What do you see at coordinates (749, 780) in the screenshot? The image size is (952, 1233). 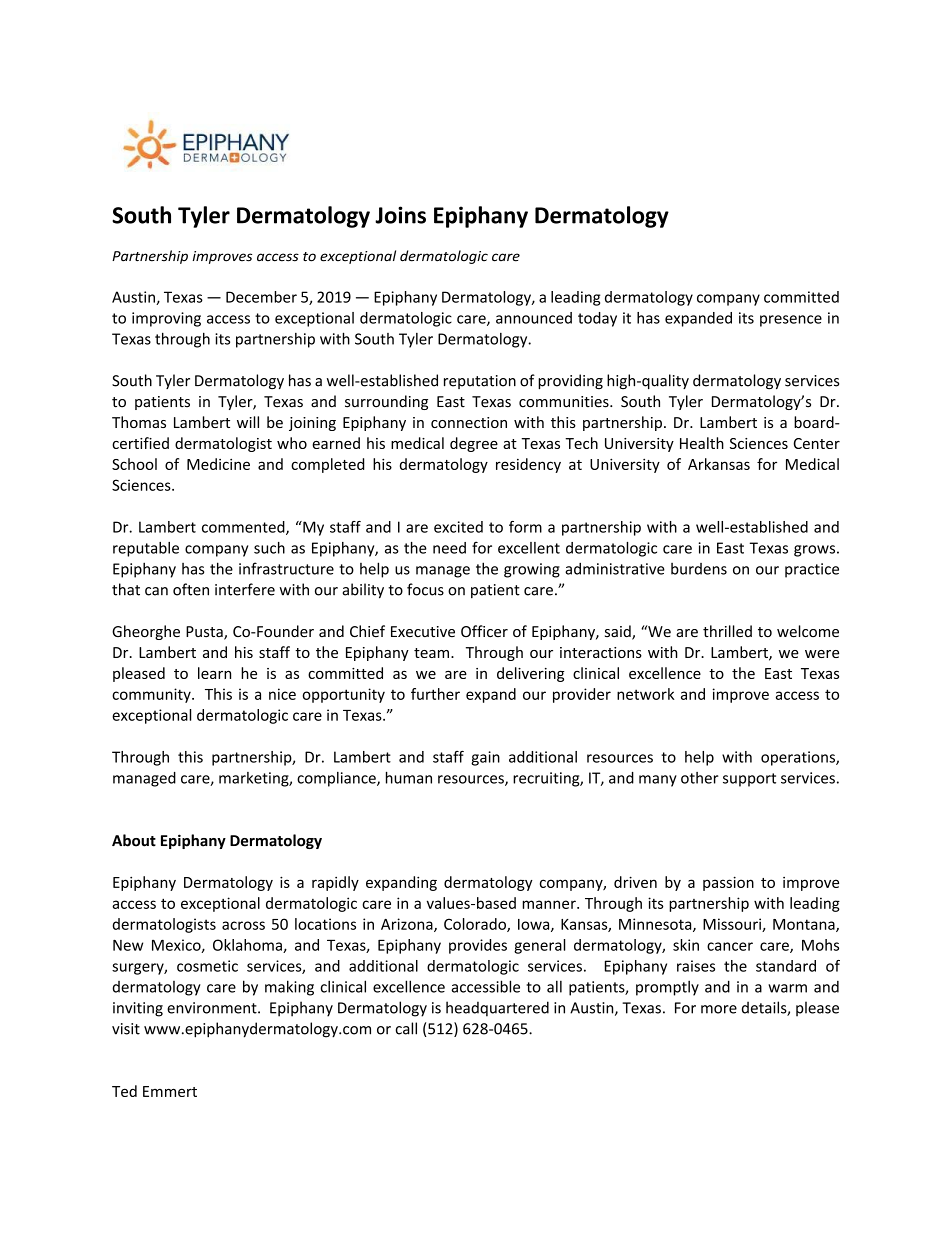 I see `support` at bounding box center [749, 780].
